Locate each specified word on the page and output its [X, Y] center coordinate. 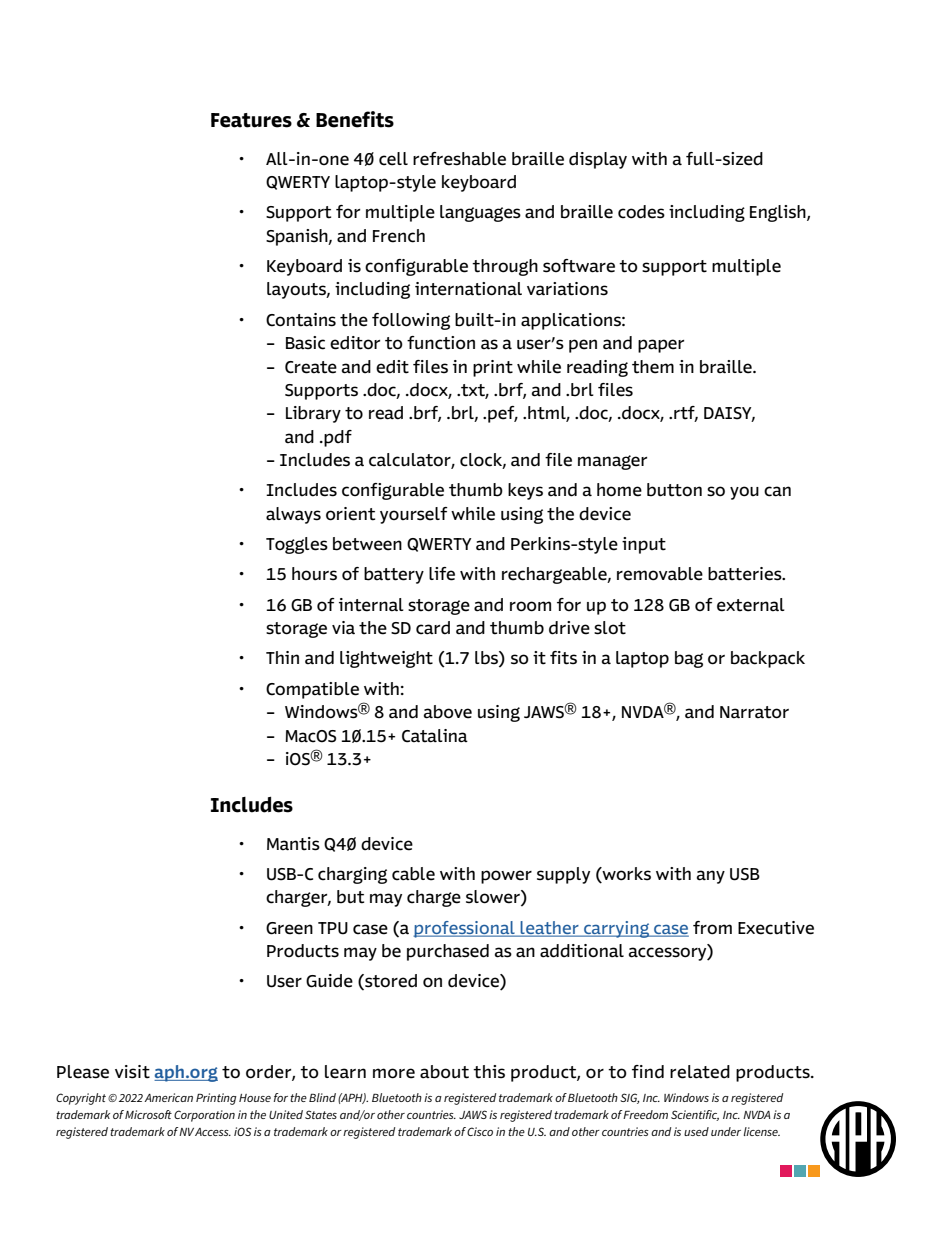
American [168, 1097]
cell [393, 159]
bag [689, 659]
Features [251, 120]
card [433, 628]
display [598, 160]
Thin [282, 657]
